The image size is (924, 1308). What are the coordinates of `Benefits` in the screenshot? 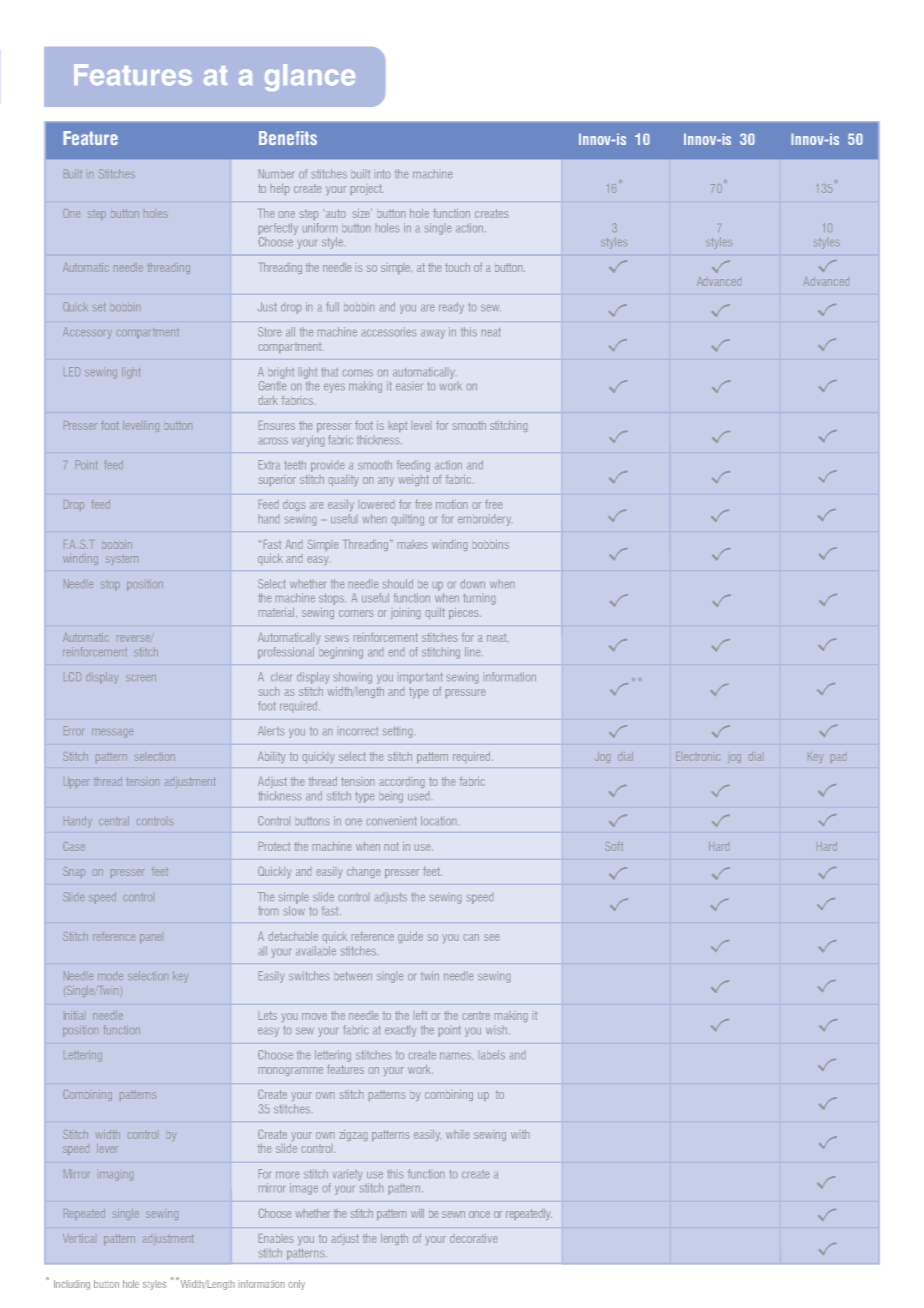 It's located at (288, 138).
